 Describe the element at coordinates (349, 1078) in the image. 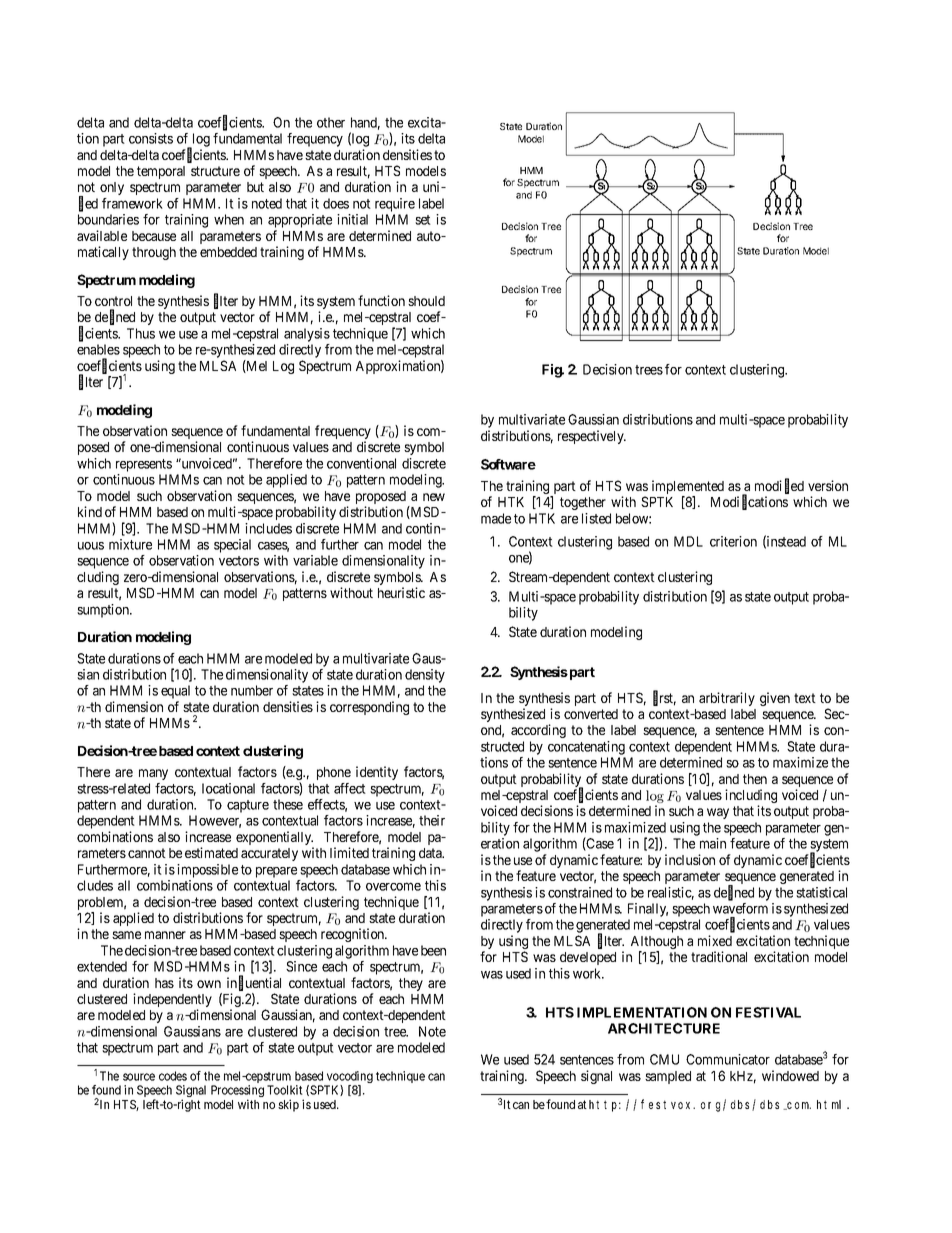

I see `vocoding` at that location.
